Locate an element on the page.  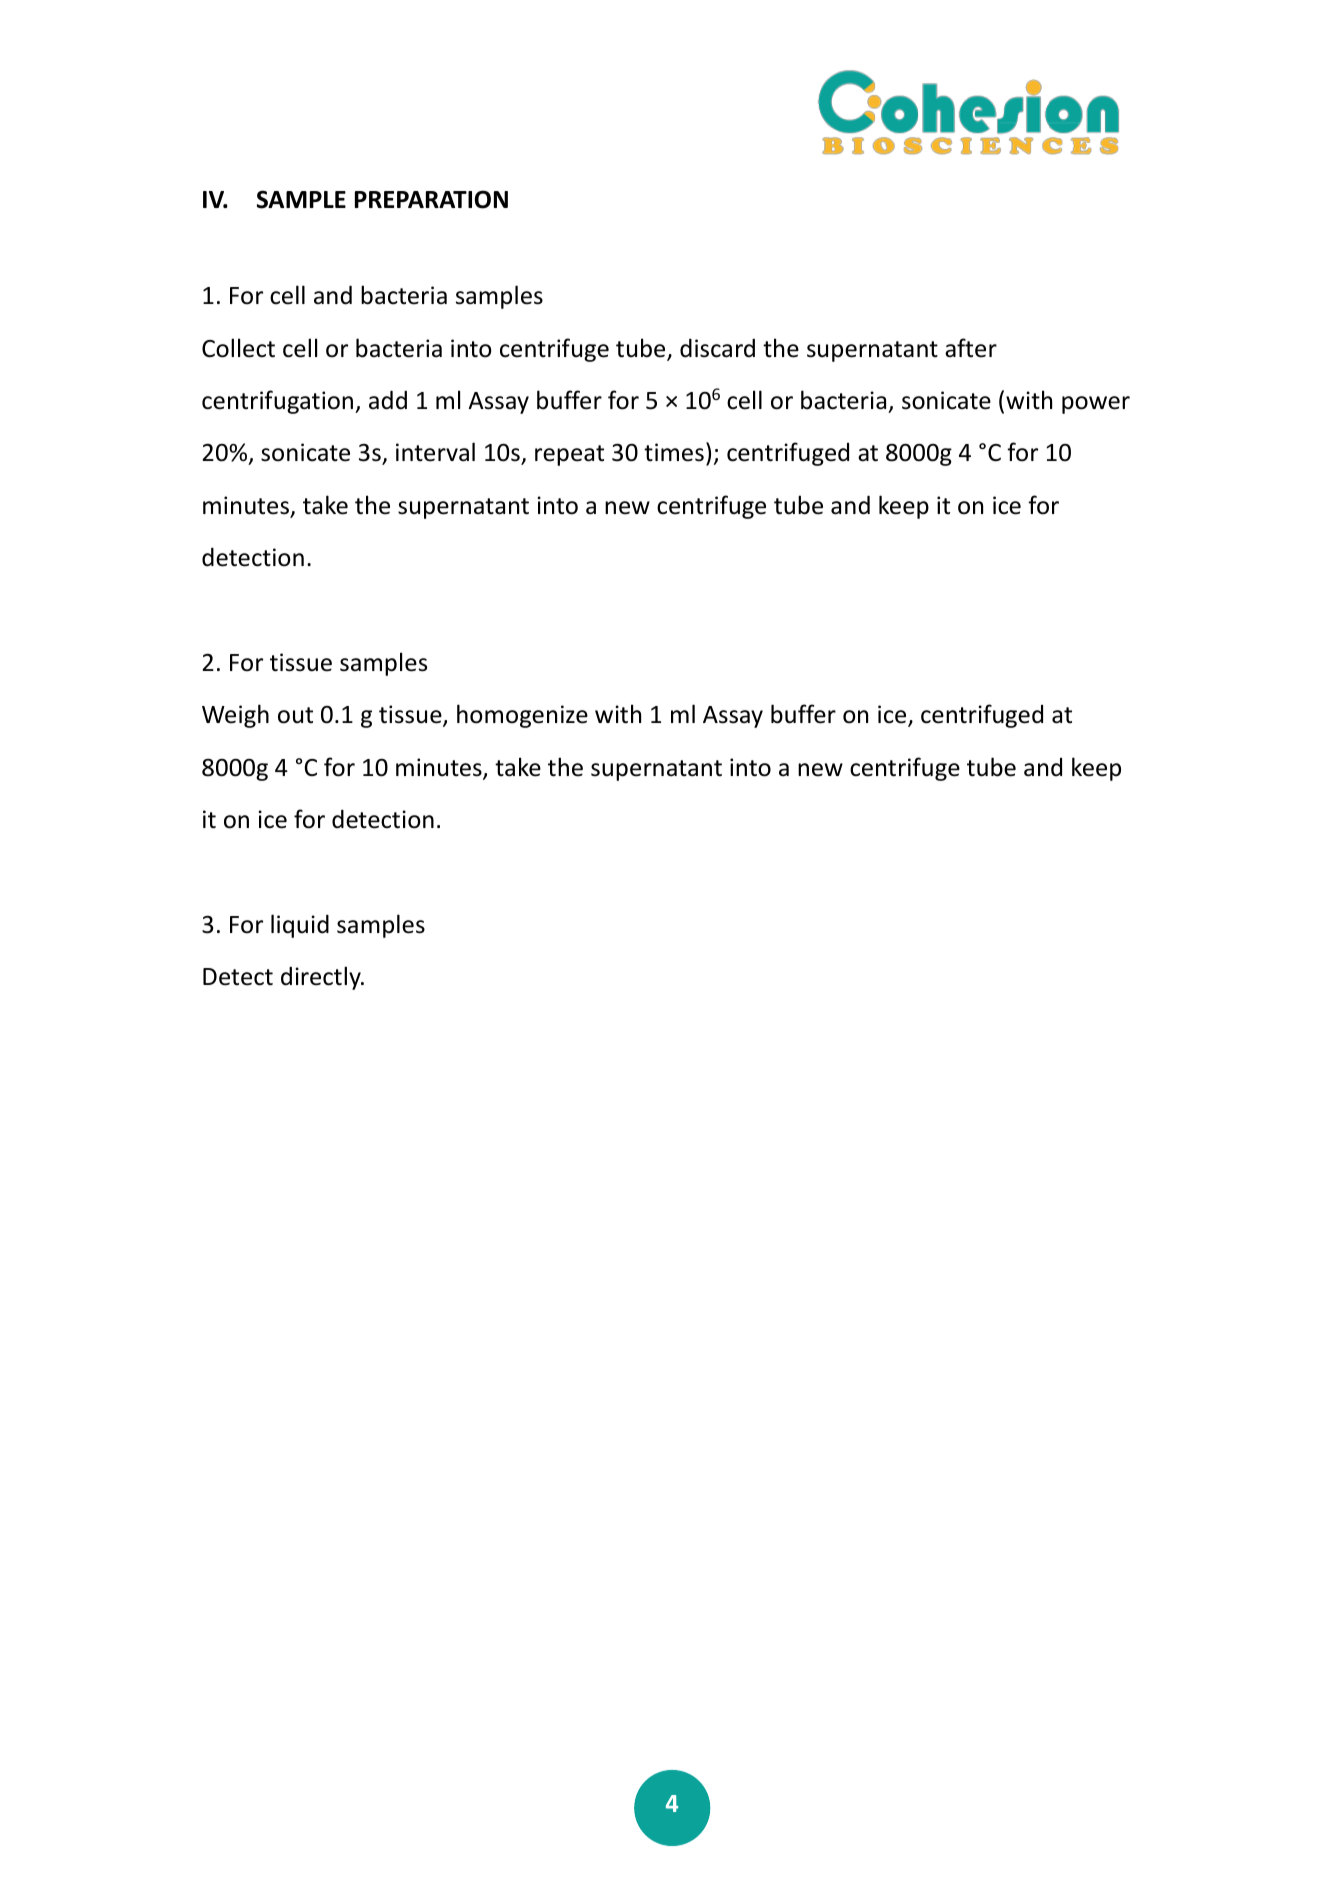
homogenize is located at coordinates (522, 716).
